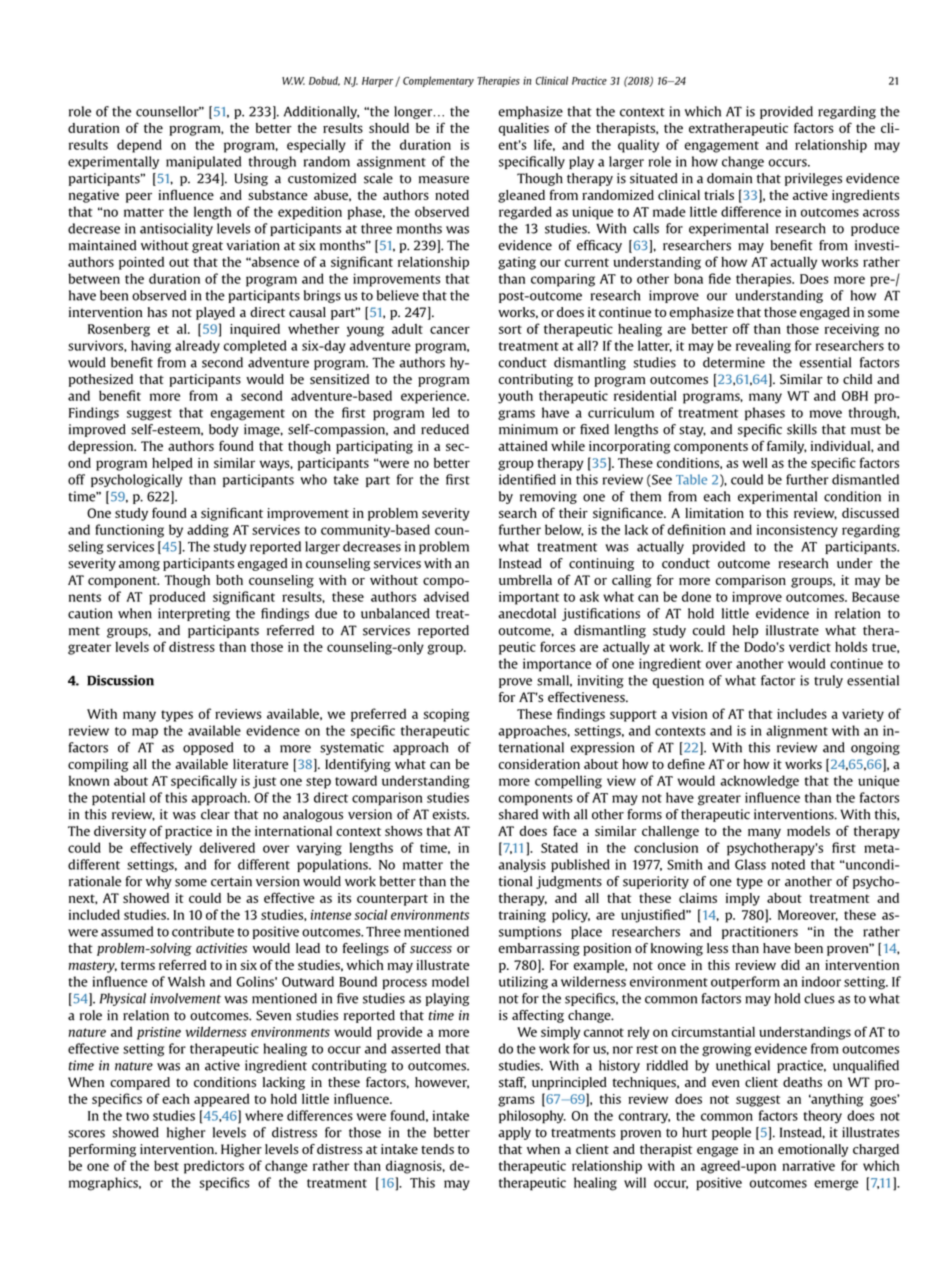 This screenshot has height=1270, width=952. Describe the element at coordinates (208, 531) in the screenshot. I see `adding` at that location.
